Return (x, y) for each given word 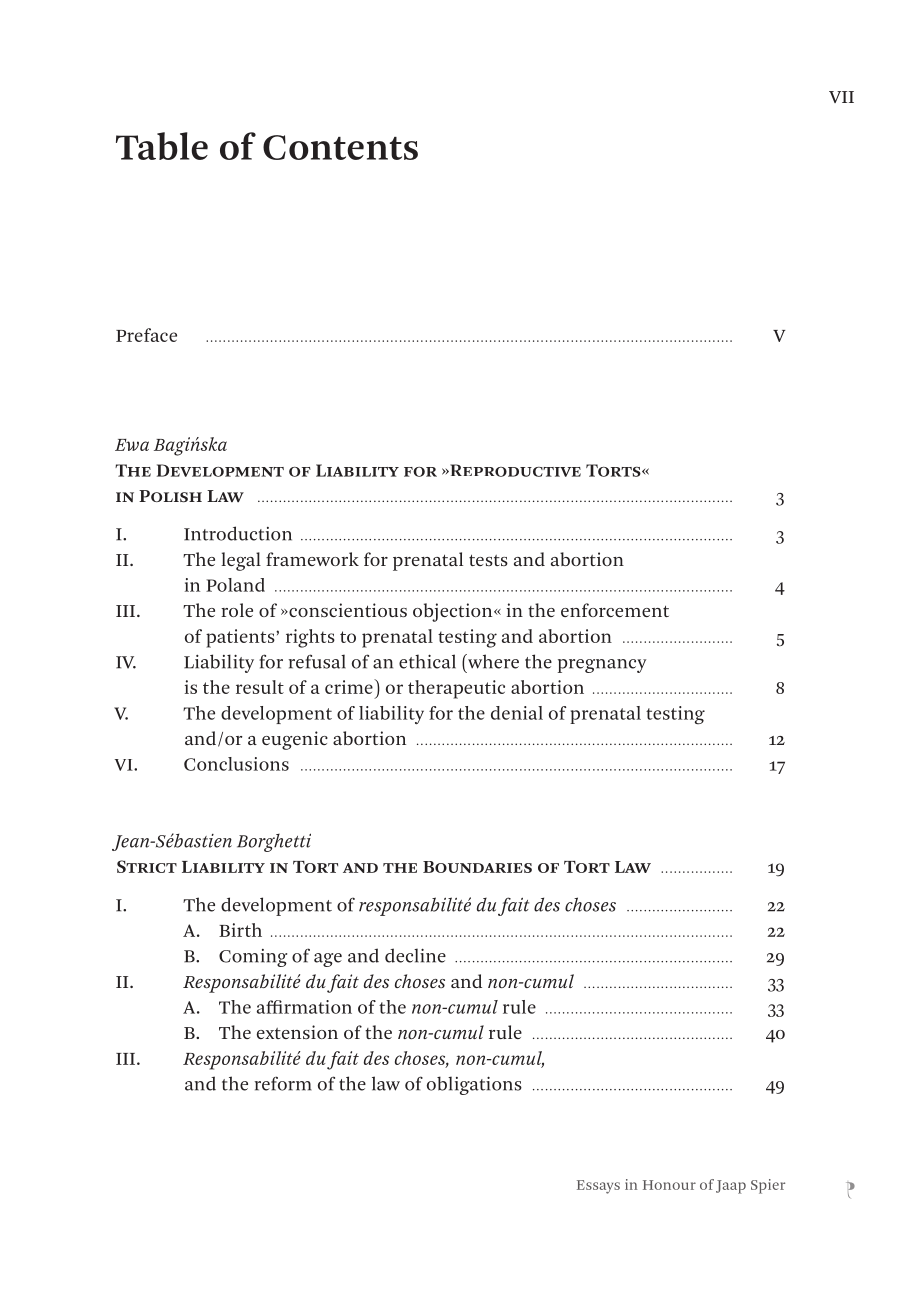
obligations (474, 1085)
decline (415, 955)
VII (841, 97)
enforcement (615, 610)
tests (488, 560)
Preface (146, 335)
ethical (427, 661)
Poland (235, 585)
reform (283, 1083)
